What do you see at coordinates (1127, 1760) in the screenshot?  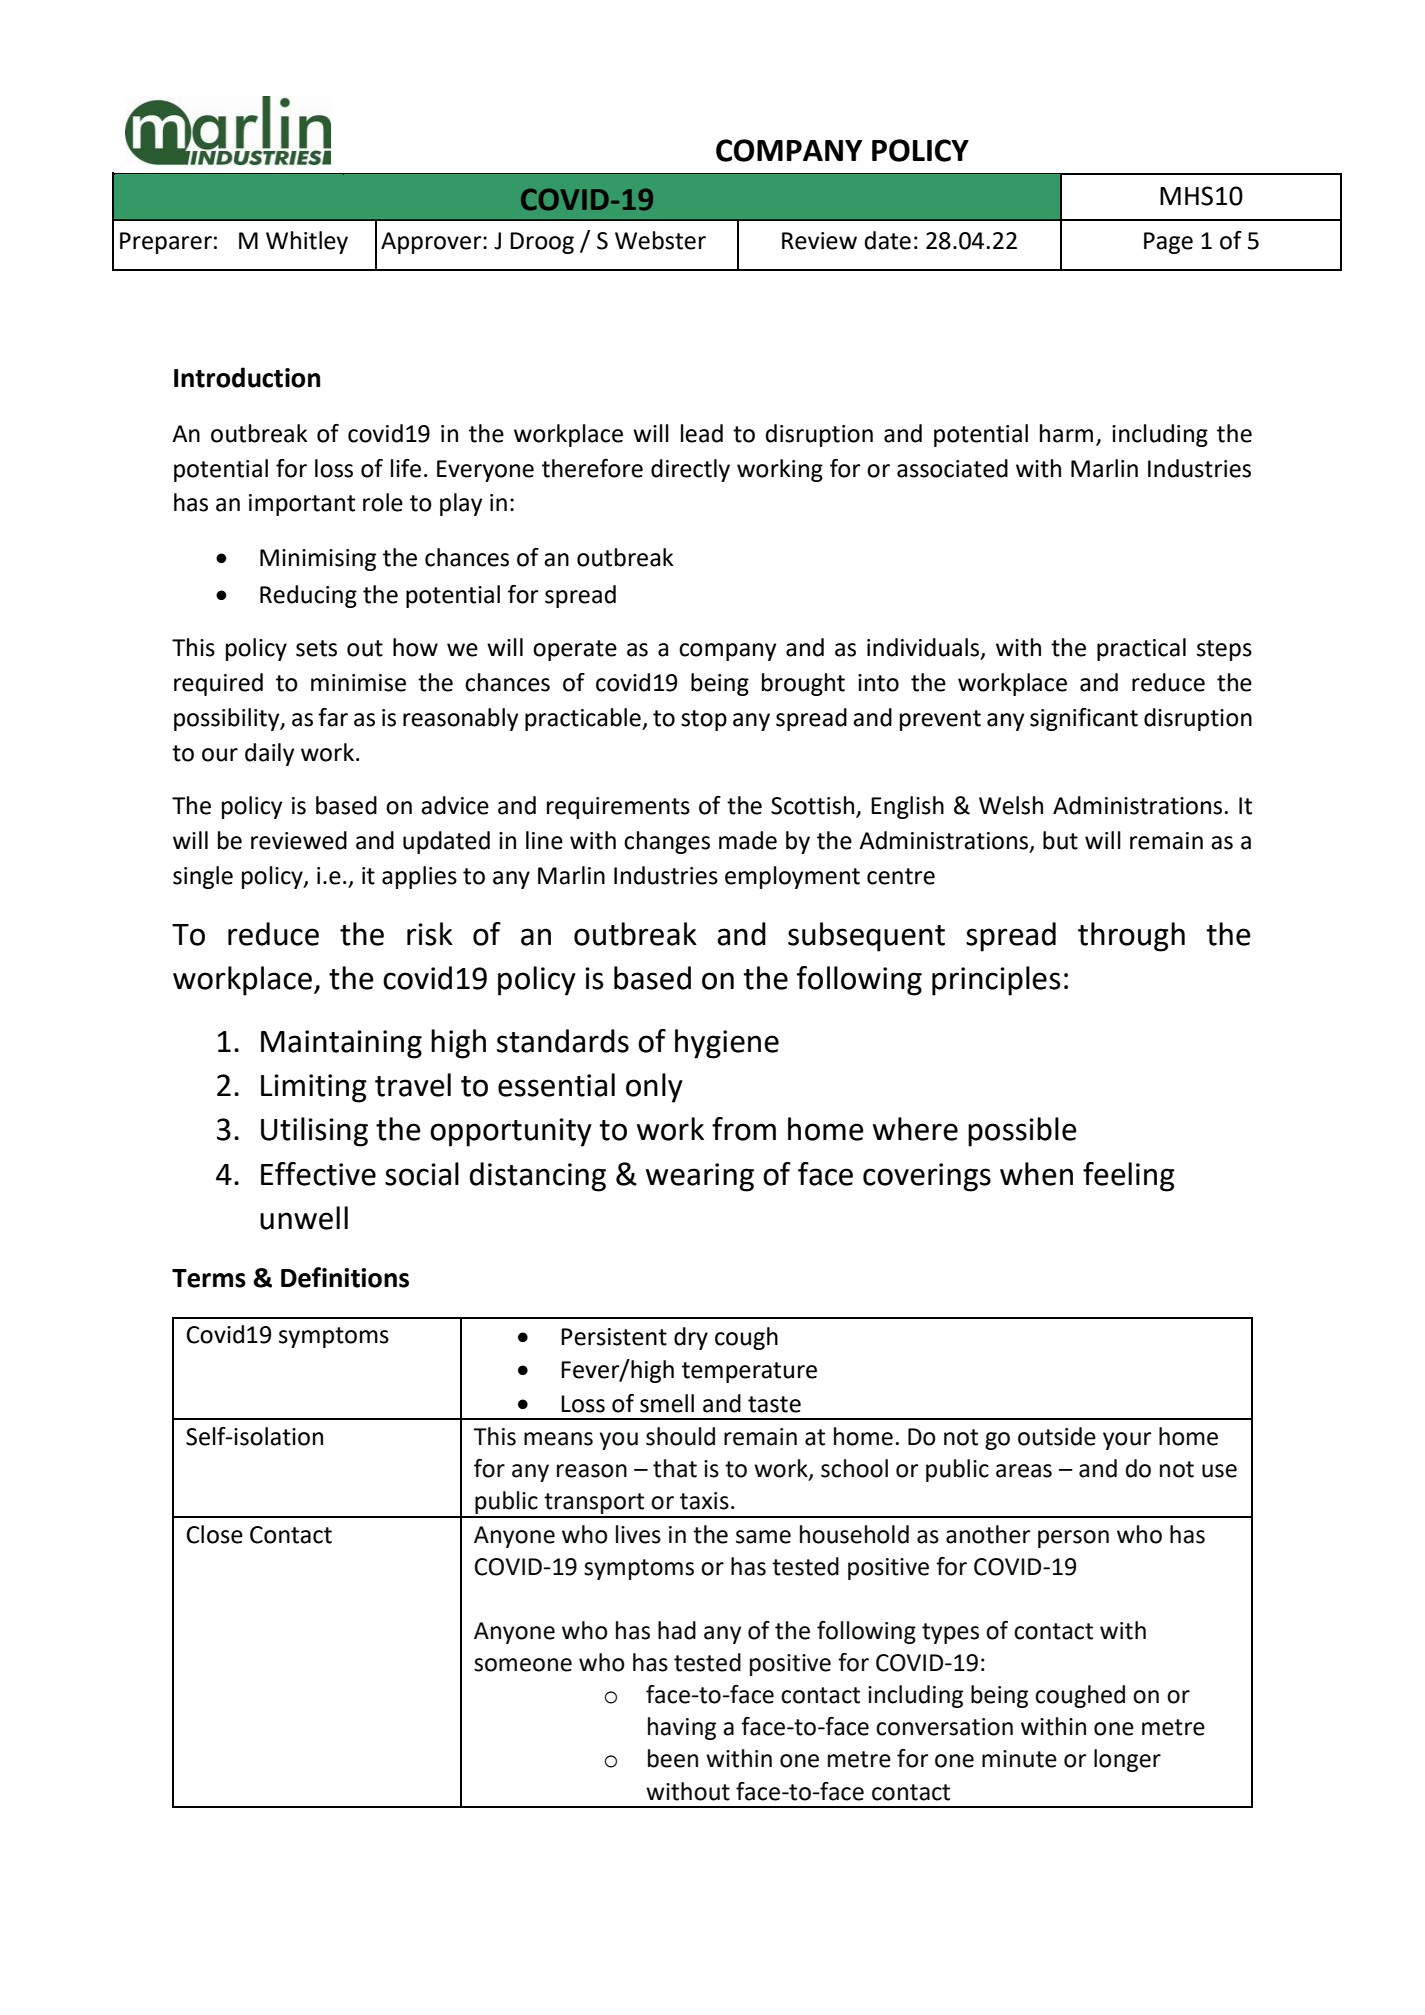 I see `longer` at bounding box center [1127, 1760].
